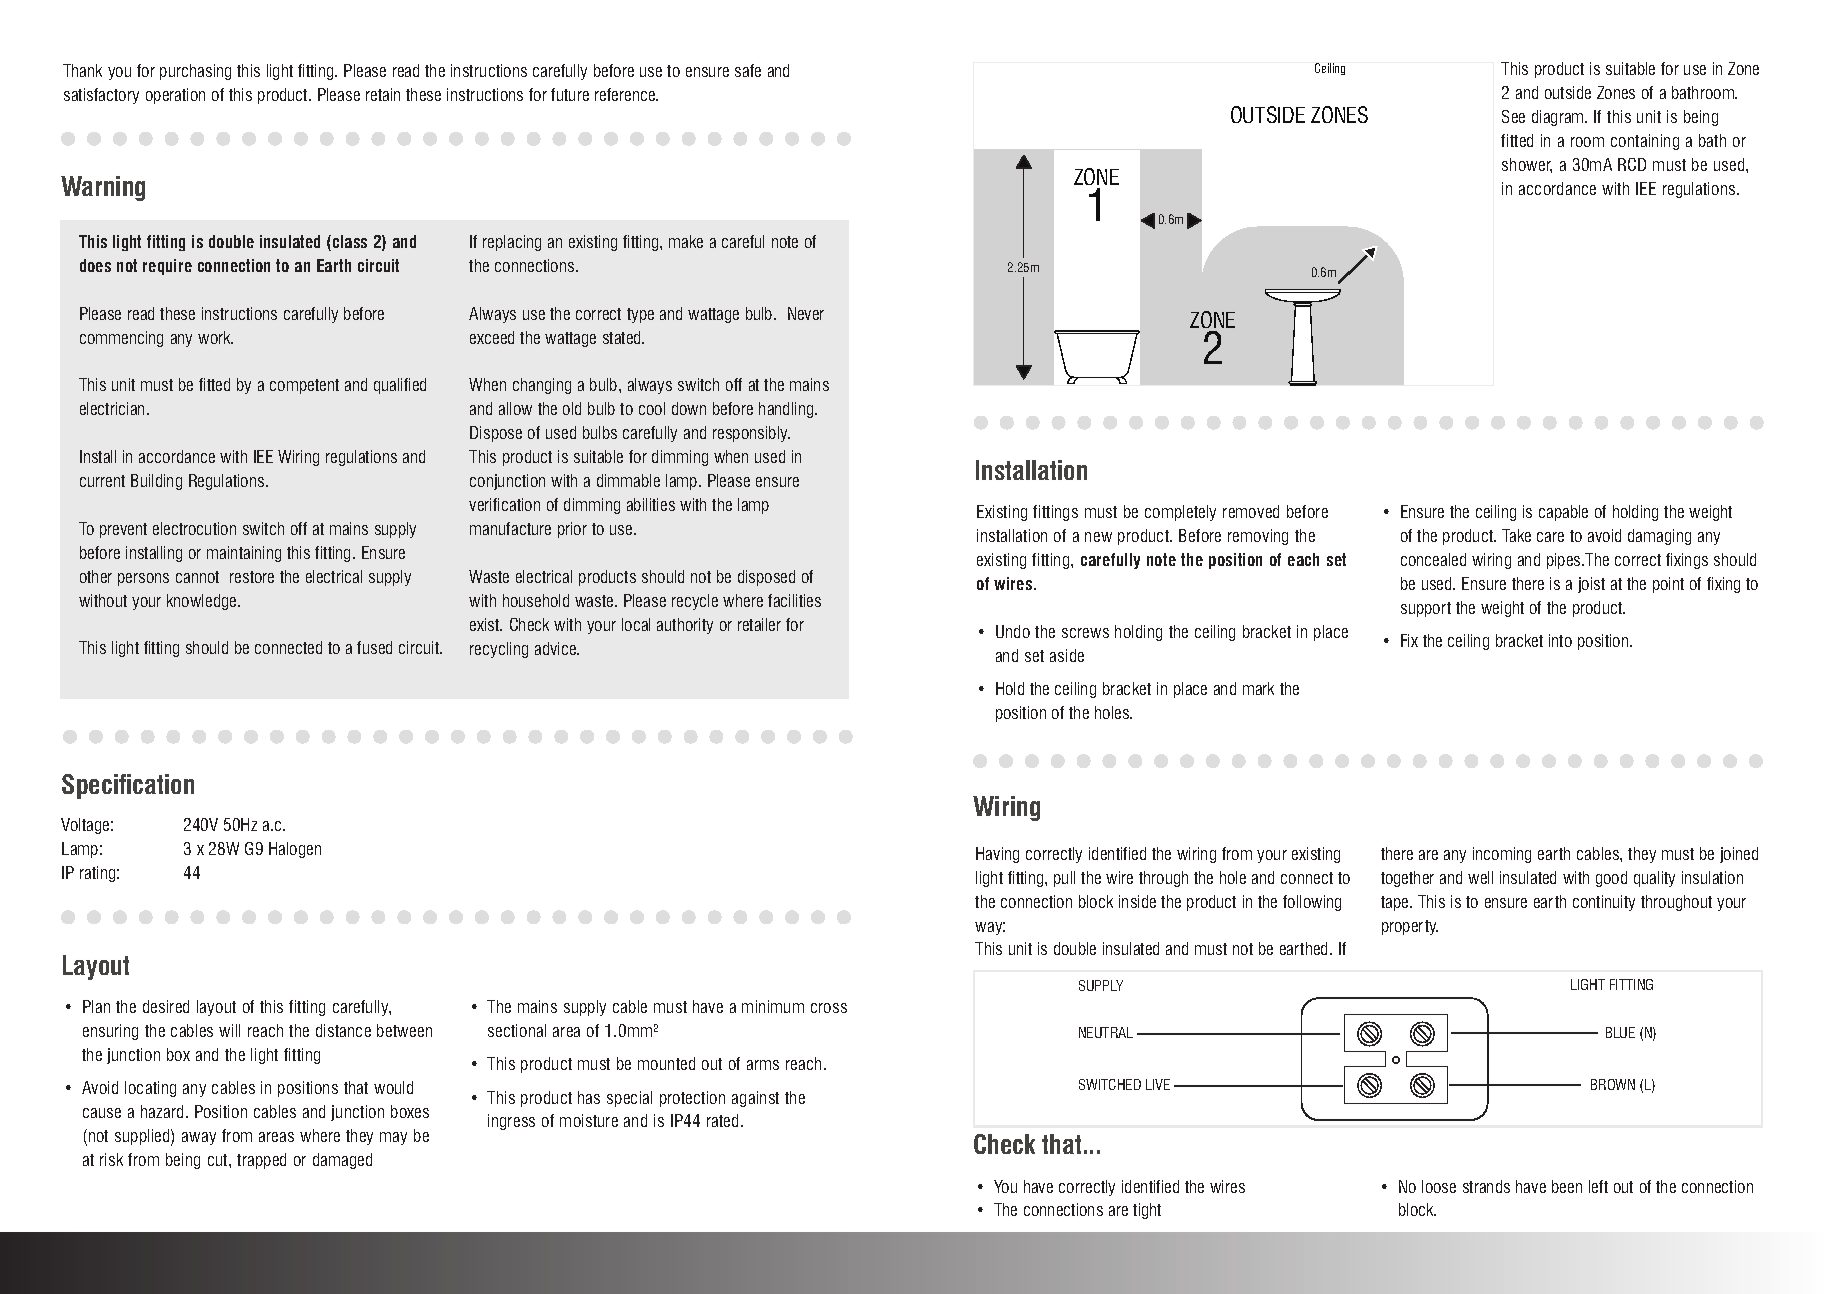  I want to click on diagram, so click(1559, 118).
